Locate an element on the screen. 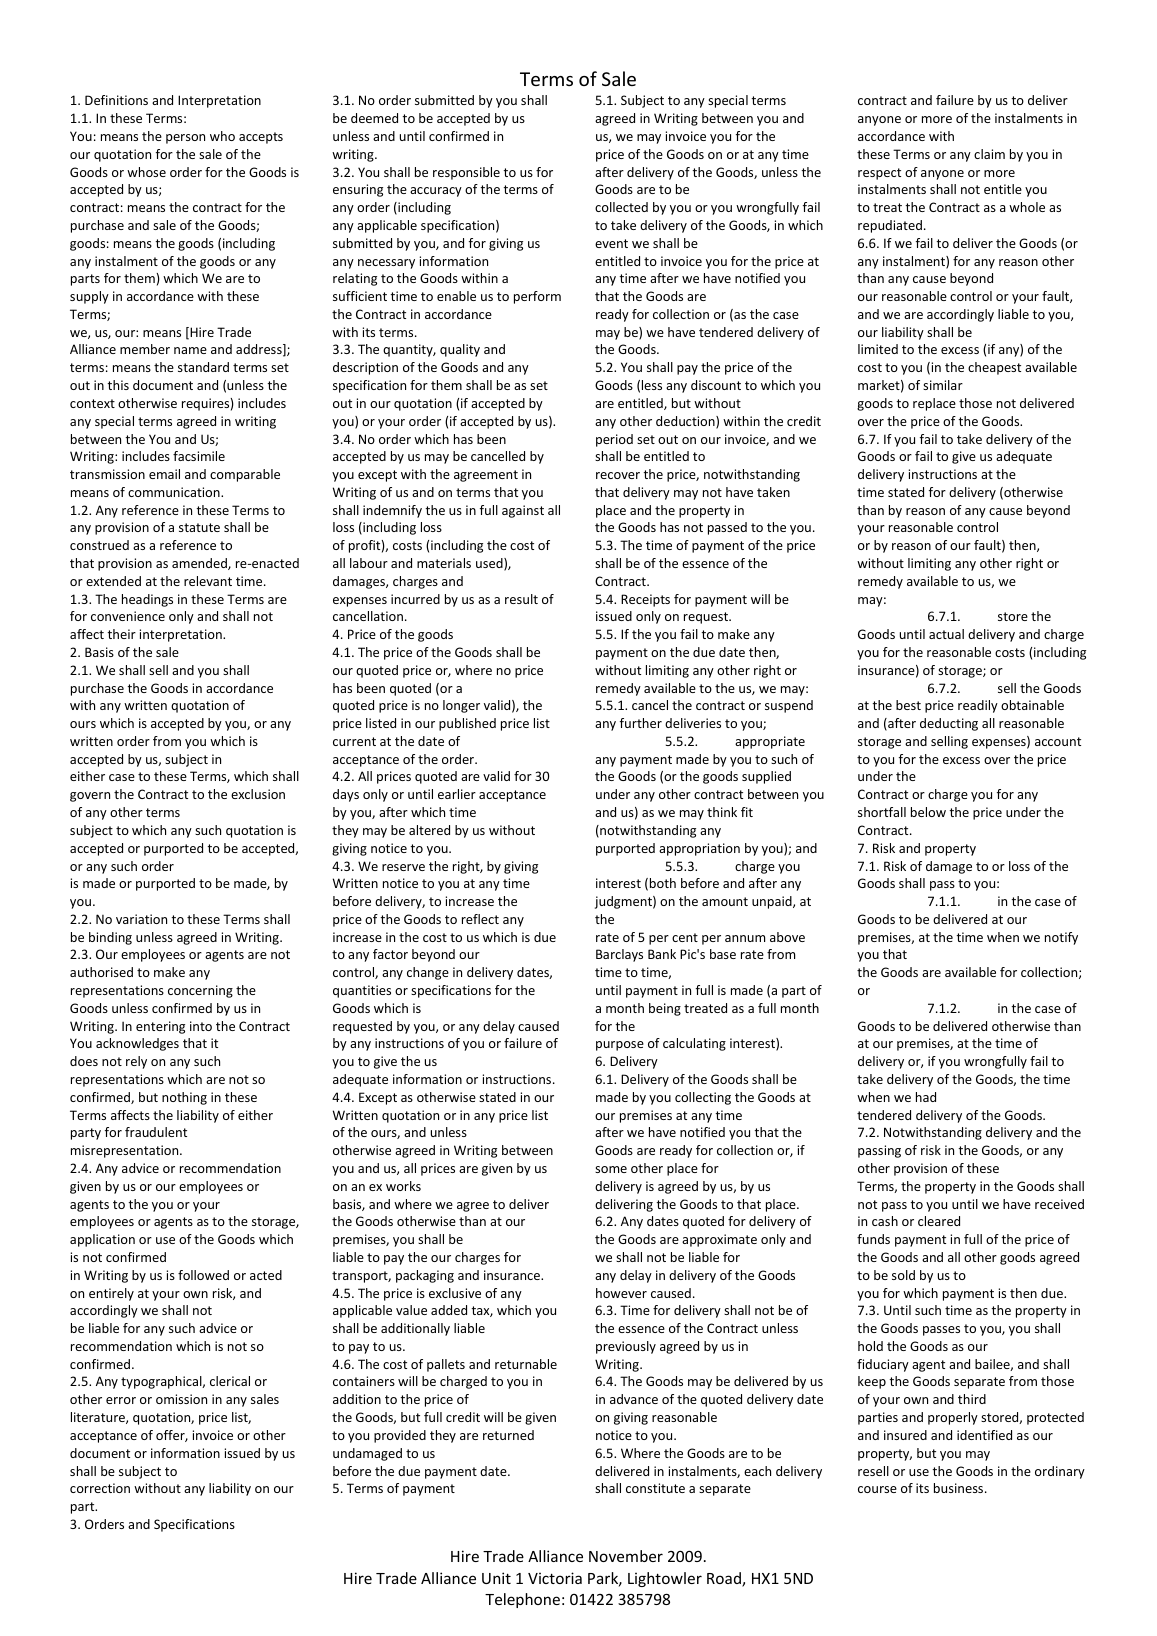 The width and height of the screenshot is (1157, 1636). below is located at coordinates (928, 812).
